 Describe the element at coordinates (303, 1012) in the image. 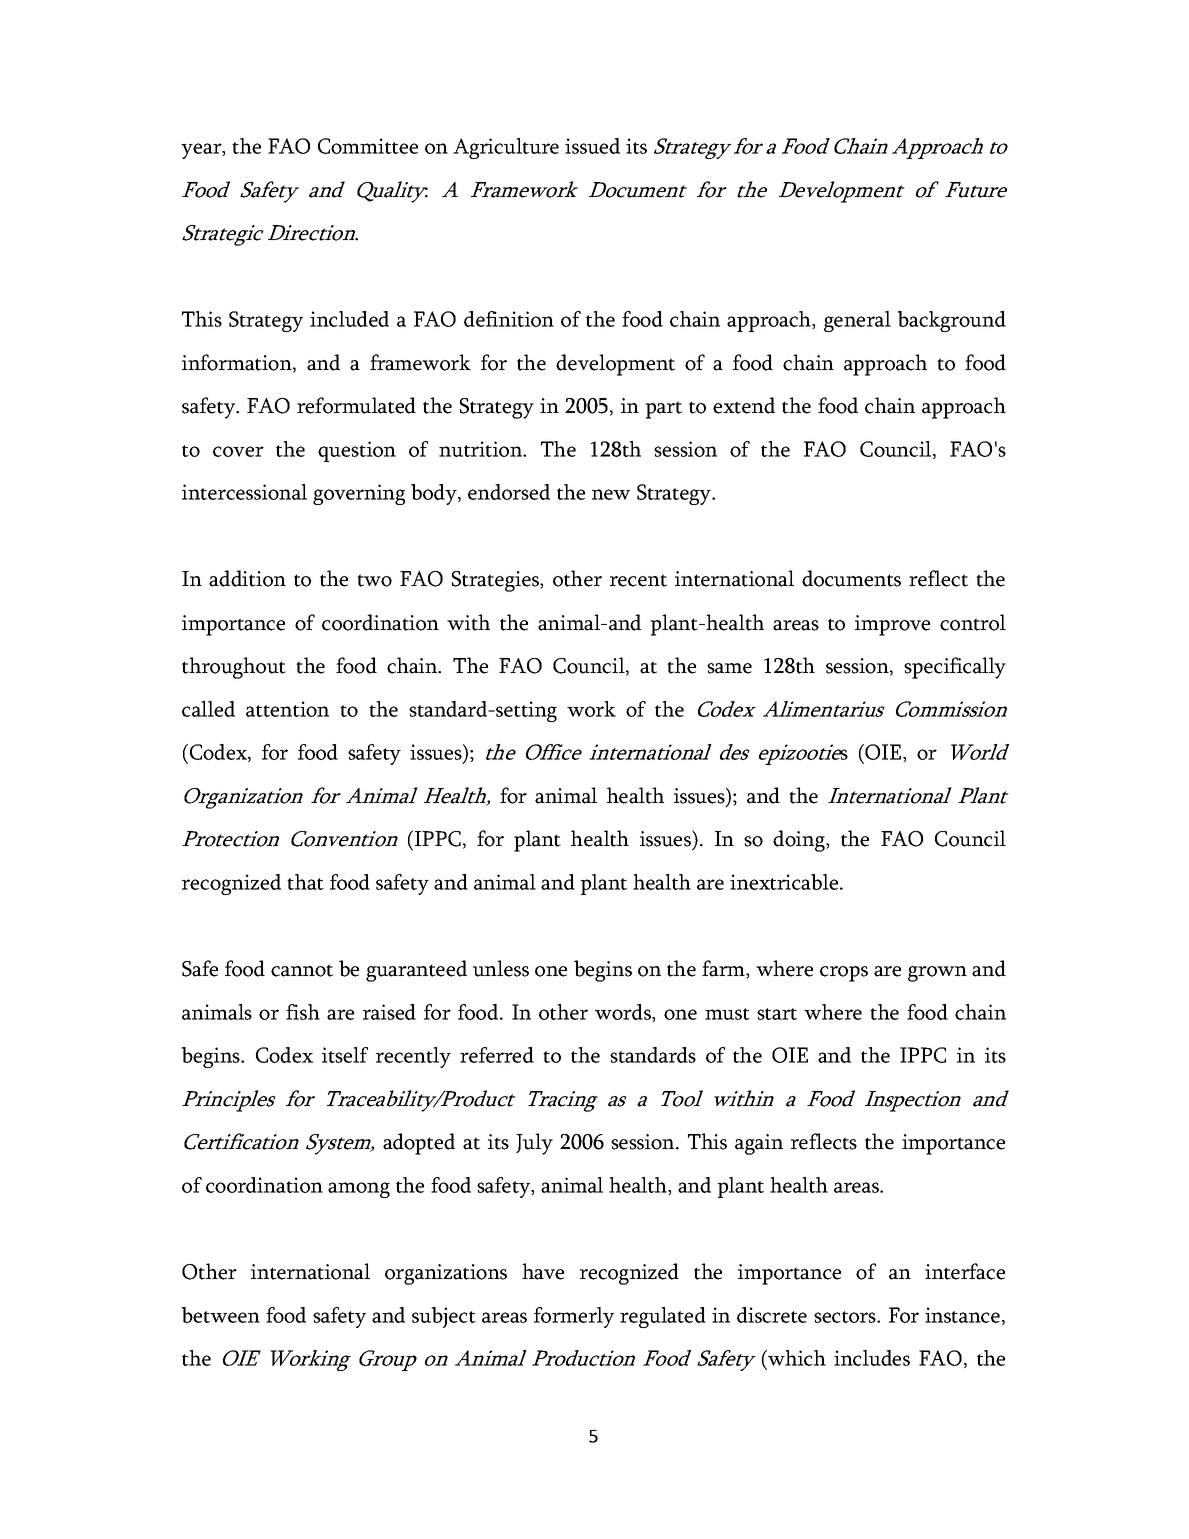

I see `fish` at that location.
